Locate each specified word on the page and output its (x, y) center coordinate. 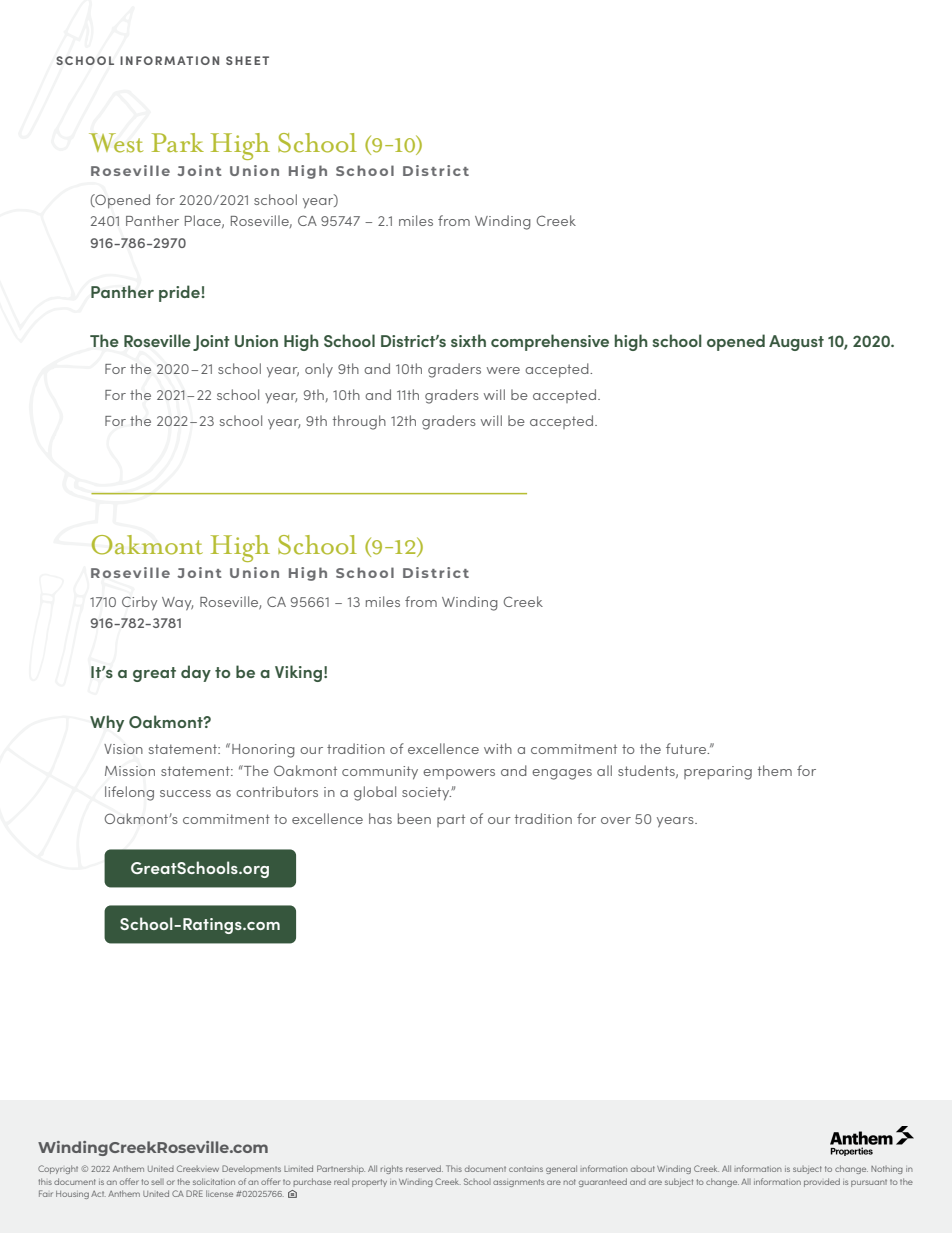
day (196, 673)
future (687, 748)
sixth (468, 340)
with (498, 748)
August (796, 343)
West (116, 143)
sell (157, 1182)
